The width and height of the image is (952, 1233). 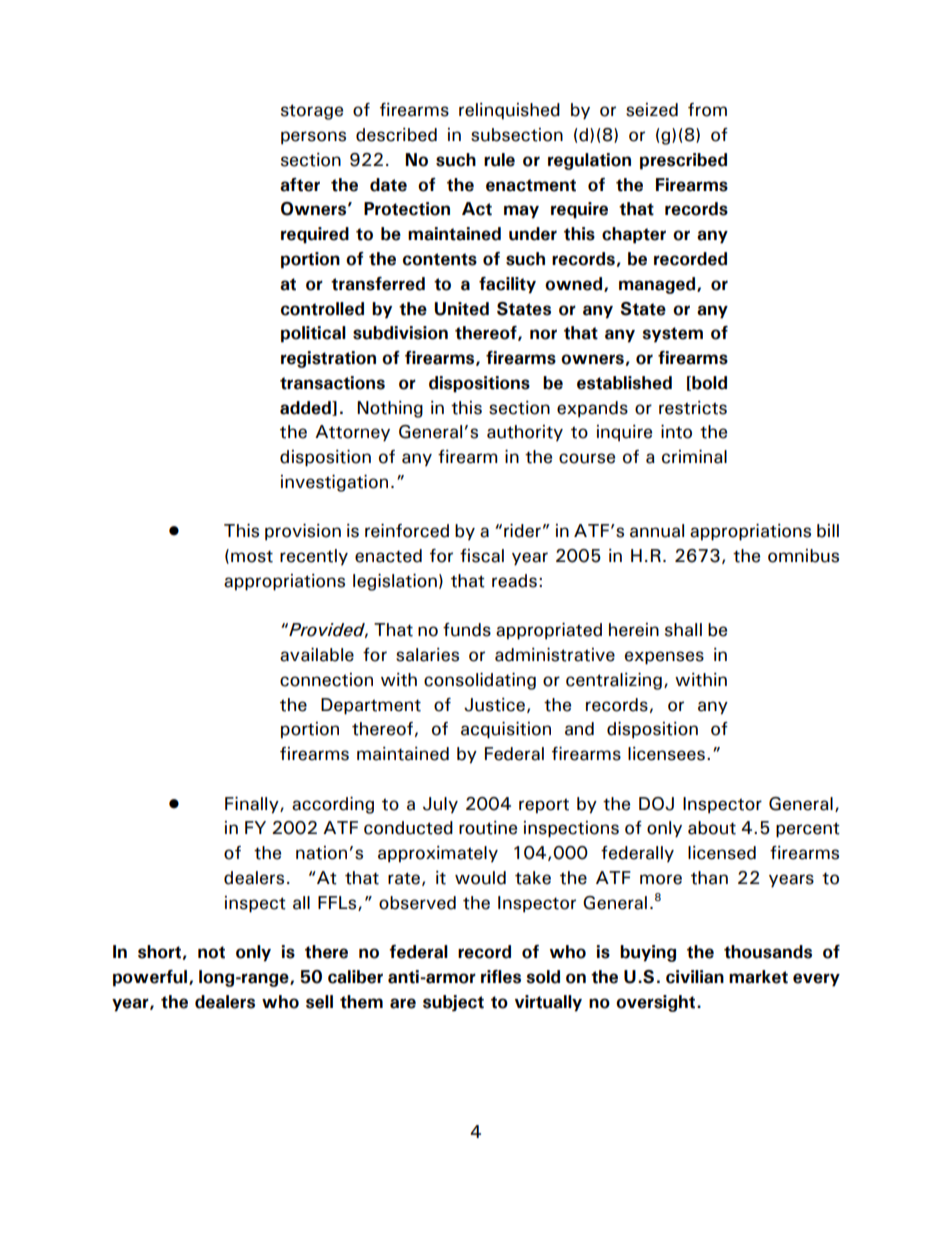 What do you see at coordinates (499, 160) in the image?
I see `rule` at bounding box center [499, 160].
